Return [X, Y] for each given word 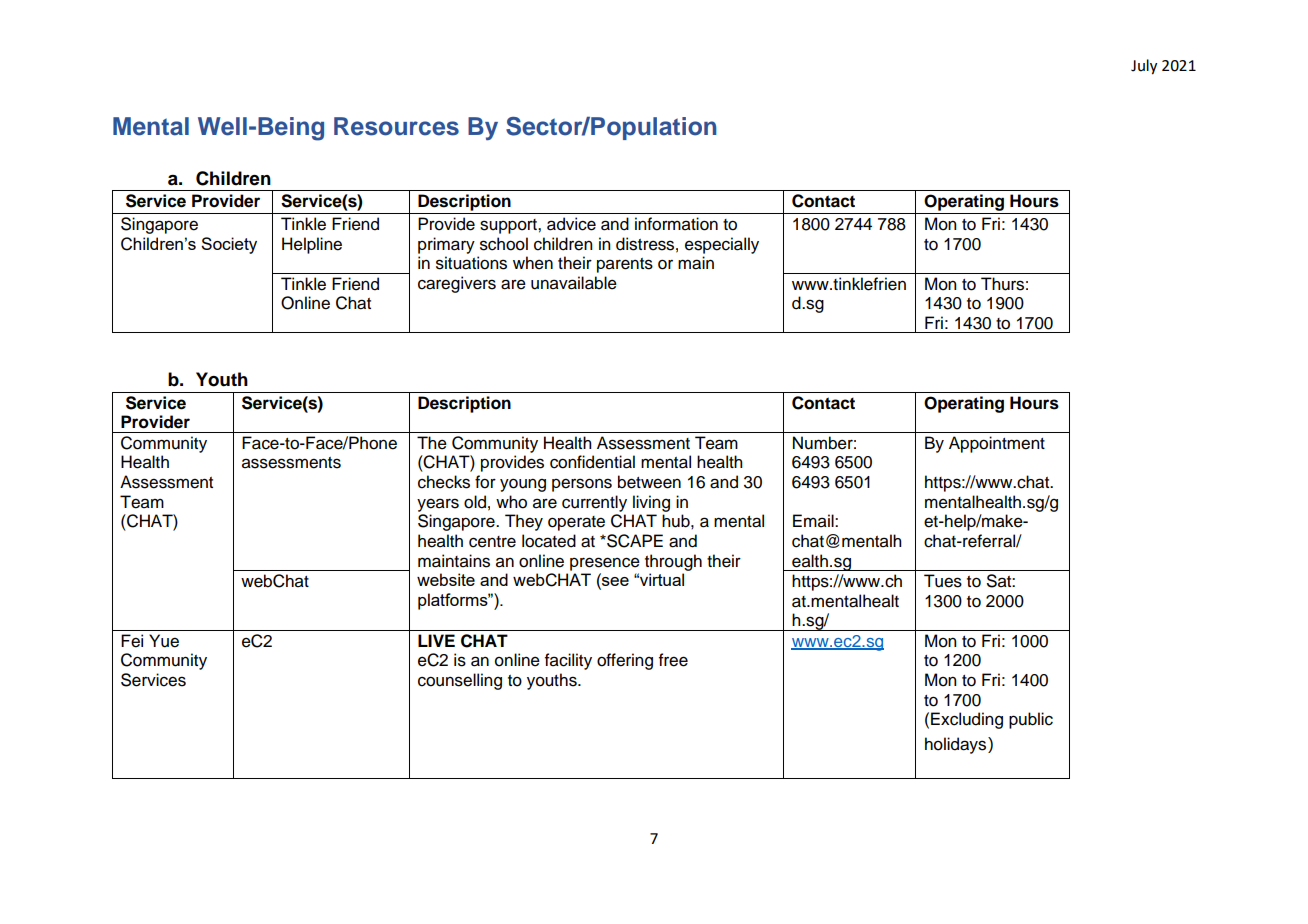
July [1144, 67]
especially [722, 245]
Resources [396, 126]
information [676, 224]
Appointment [997, 444]
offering [625, 661]
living [651, 503]
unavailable [574, 283]
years [438, 505]
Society [229, 245]
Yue [164, 641]
